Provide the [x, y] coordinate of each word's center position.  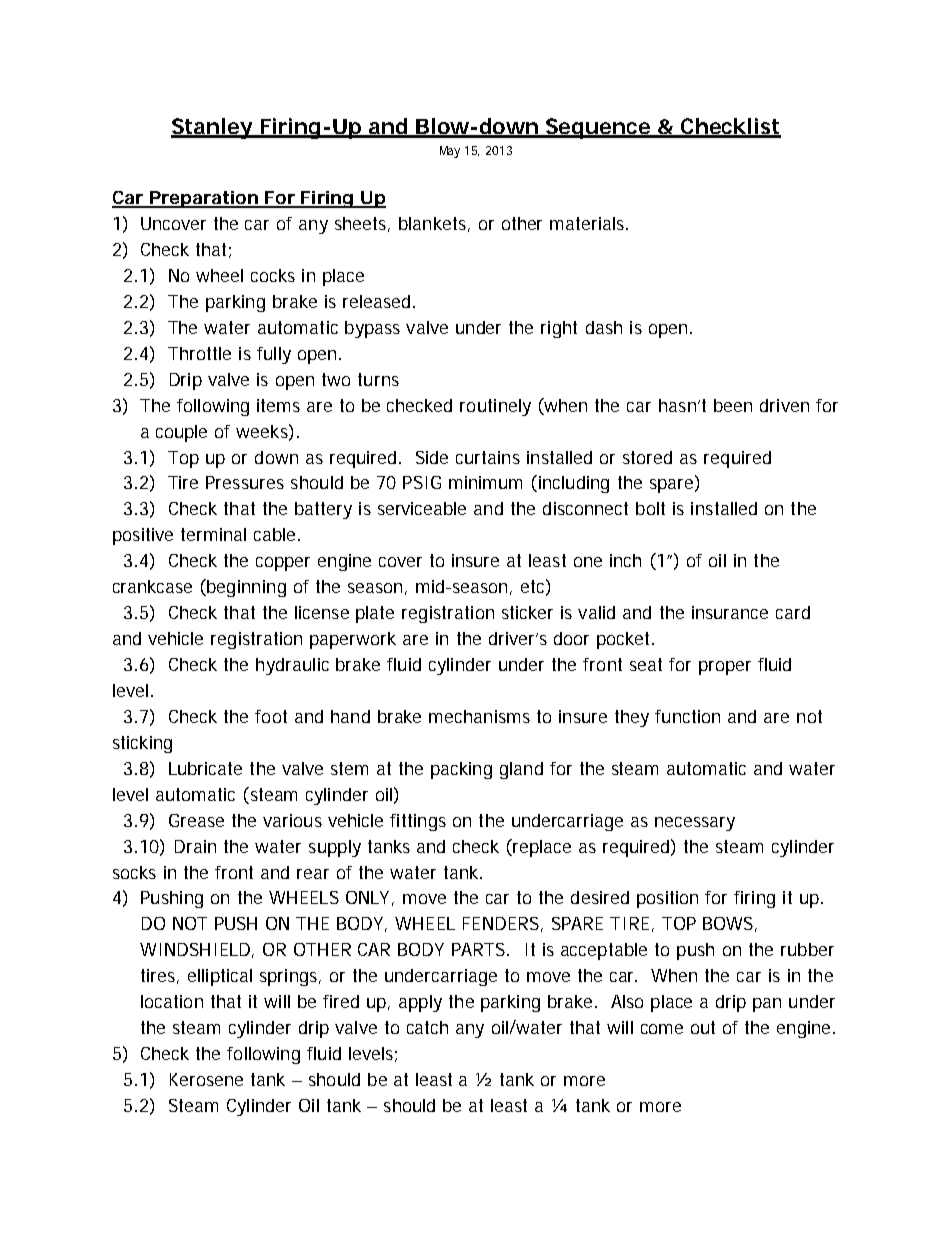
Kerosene [206, 1079]
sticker [527, 612]
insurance [730, 612]
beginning [245, 588]
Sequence [598, 128]
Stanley [212, 128]
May [450, 152]
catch [427, 1027]
